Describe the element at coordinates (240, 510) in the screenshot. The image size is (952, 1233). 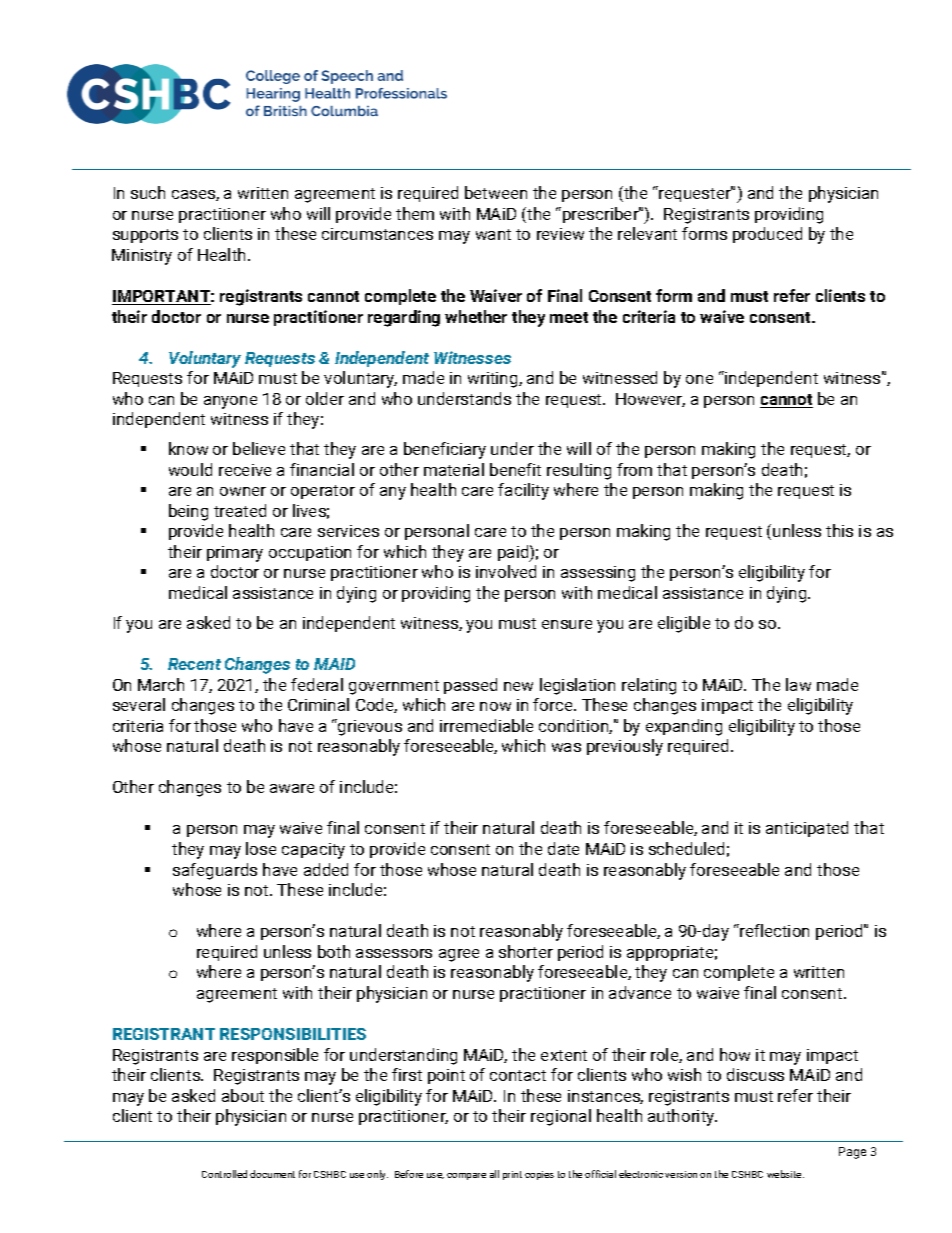
I see `treated` at that location.
